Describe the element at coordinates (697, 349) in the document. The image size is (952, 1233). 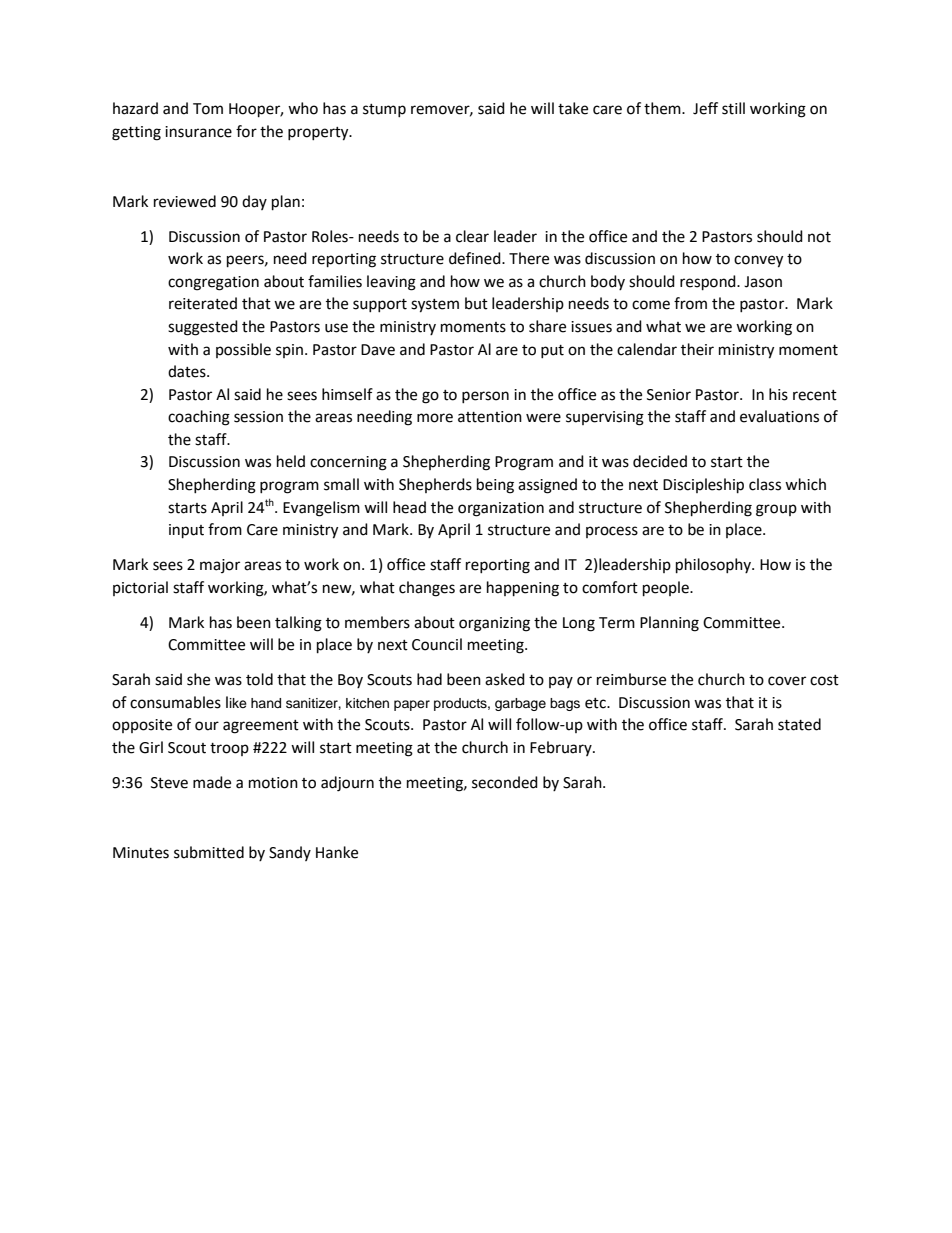
I see `their` at that location.
